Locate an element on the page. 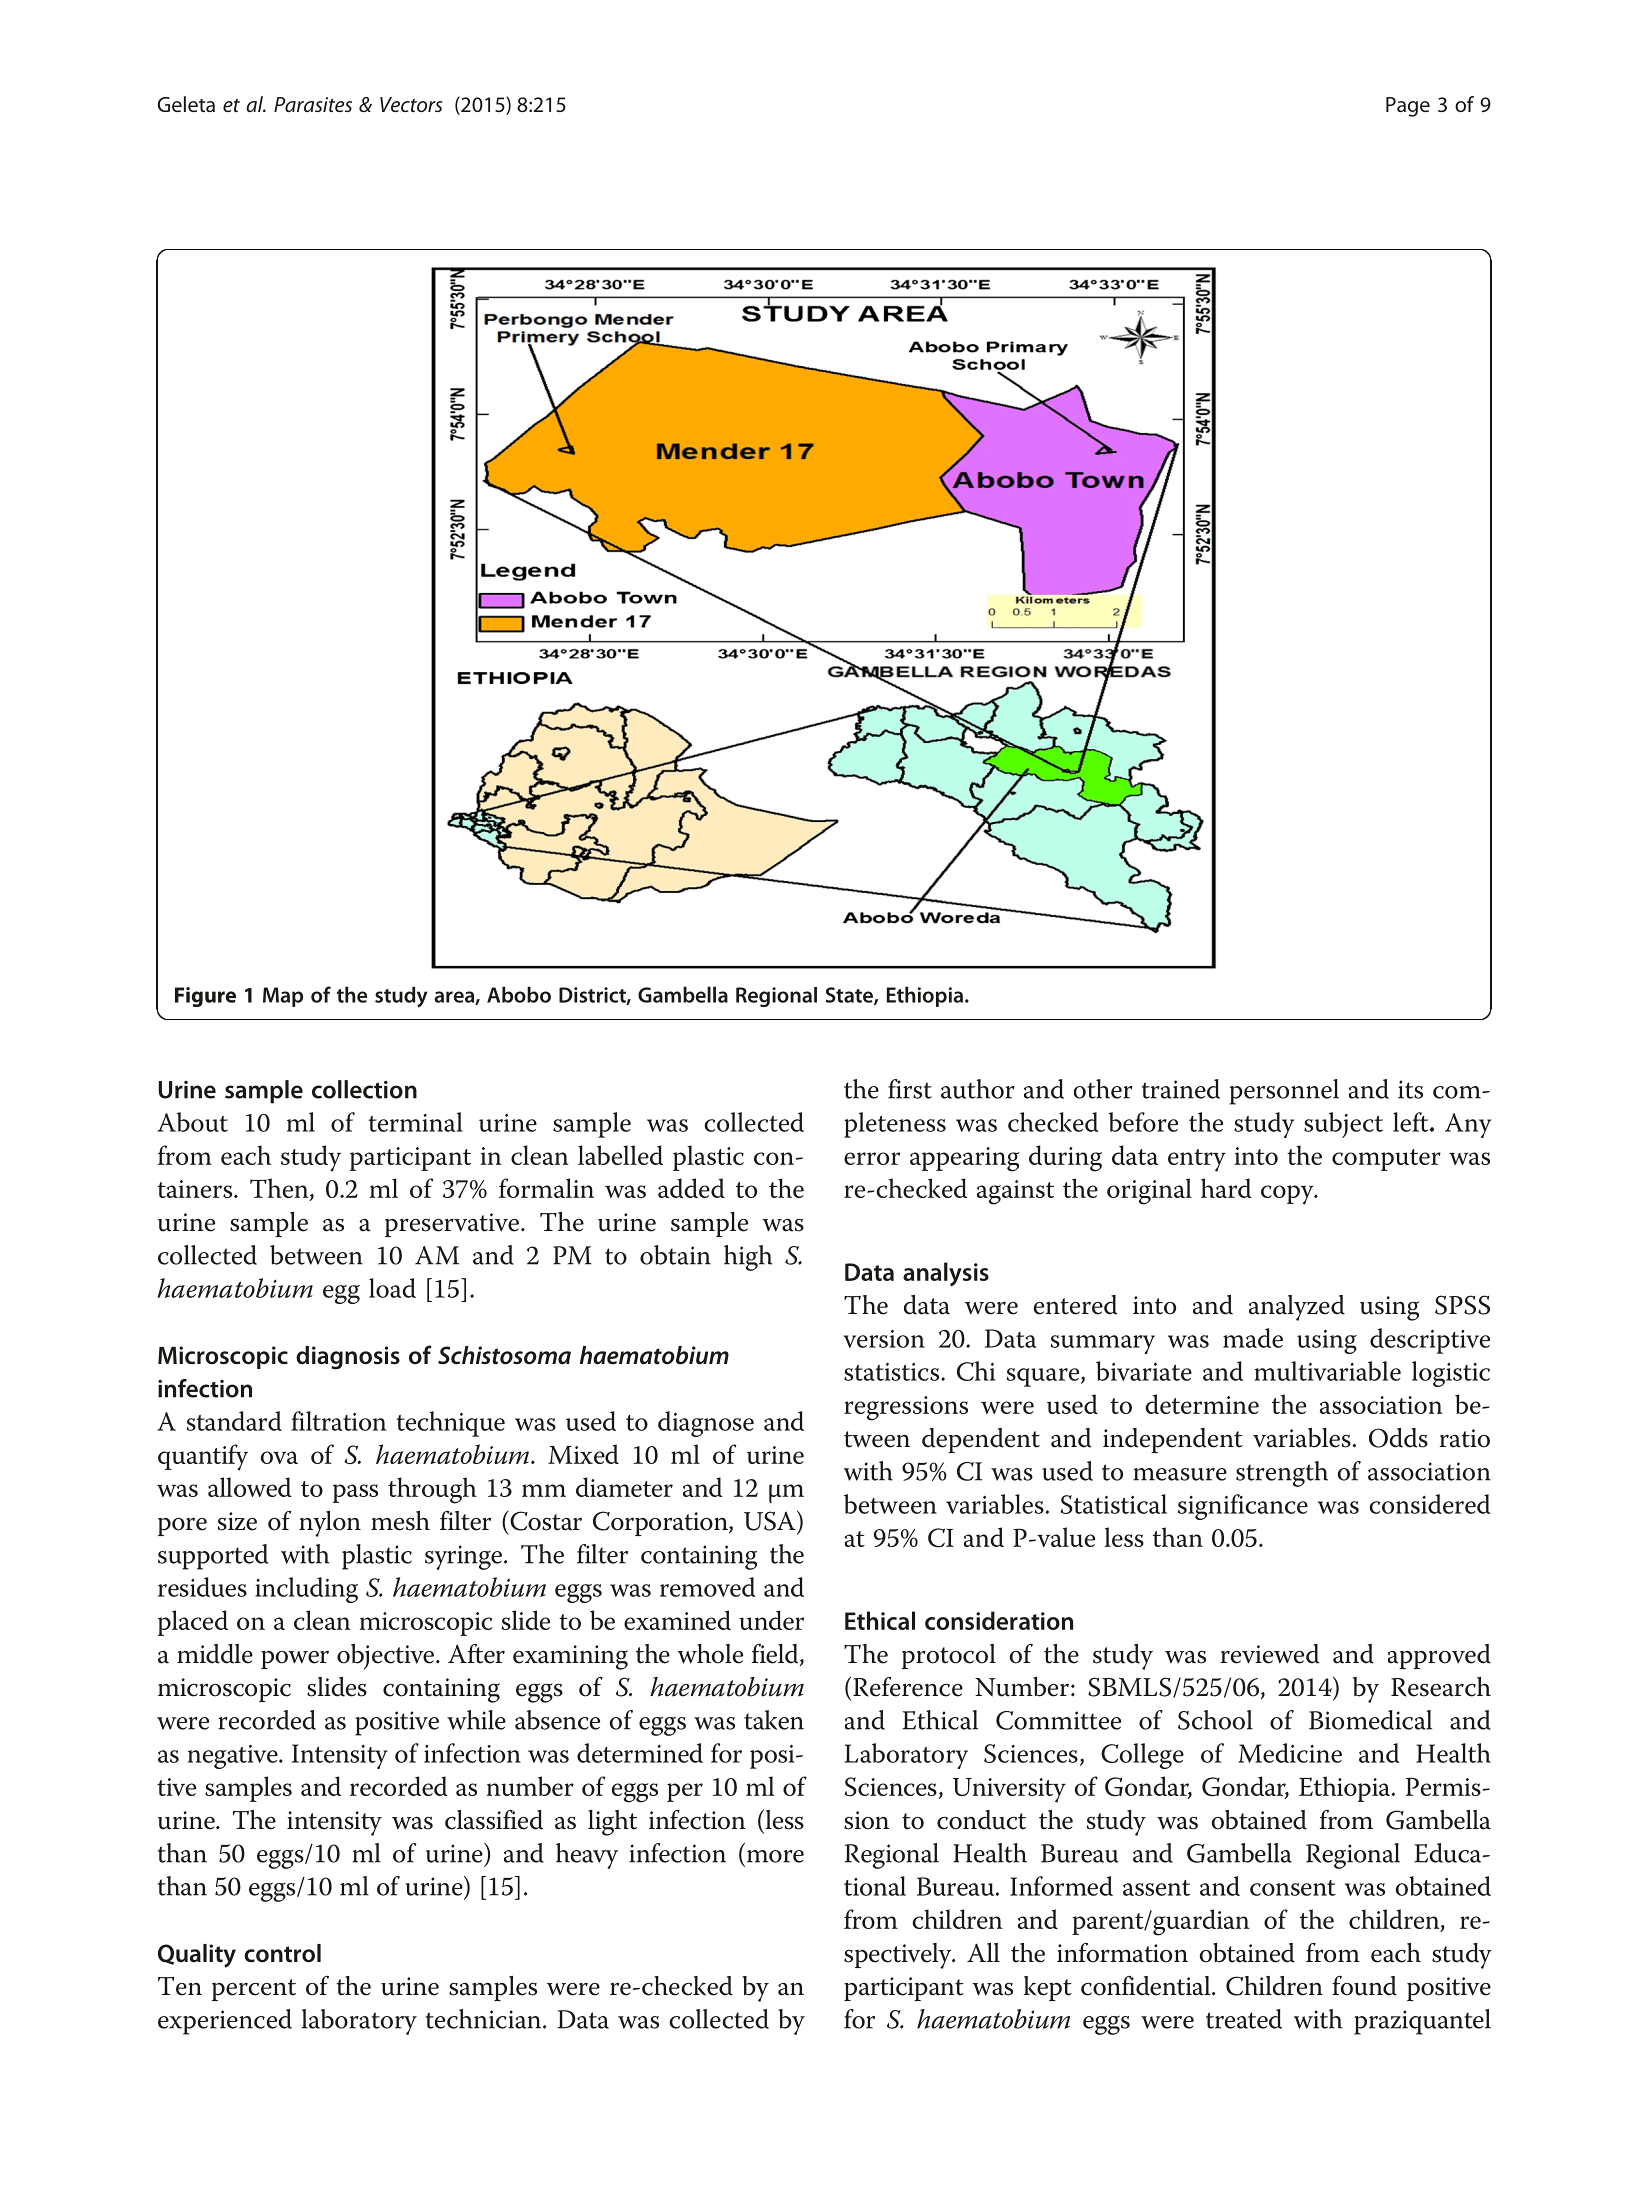 This document has width=1648, height=2197. found is located at coordinates (1364, 1986).
